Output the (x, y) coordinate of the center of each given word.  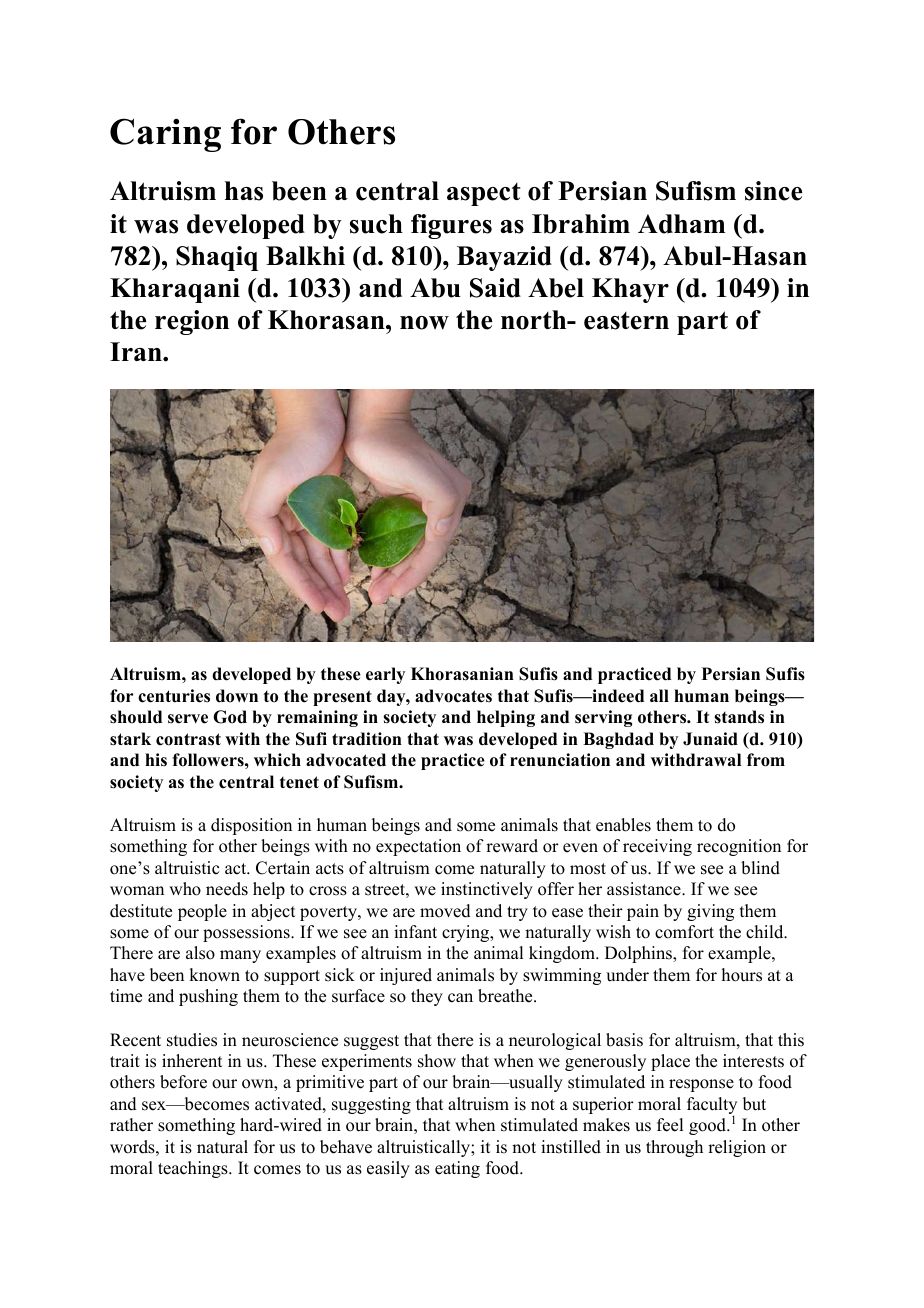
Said (495, 288)
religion (737, 1148)
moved (445, 911)
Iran (137, 351)
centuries (174, 696)
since (773, 191)
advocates (453, 696)
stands (739, 717)
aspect (484, 194)
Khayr (630, 290)
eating (457, 1169)
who (185, 889)
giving (710, 912)
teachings (194, 1169)
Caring (165, 135)
